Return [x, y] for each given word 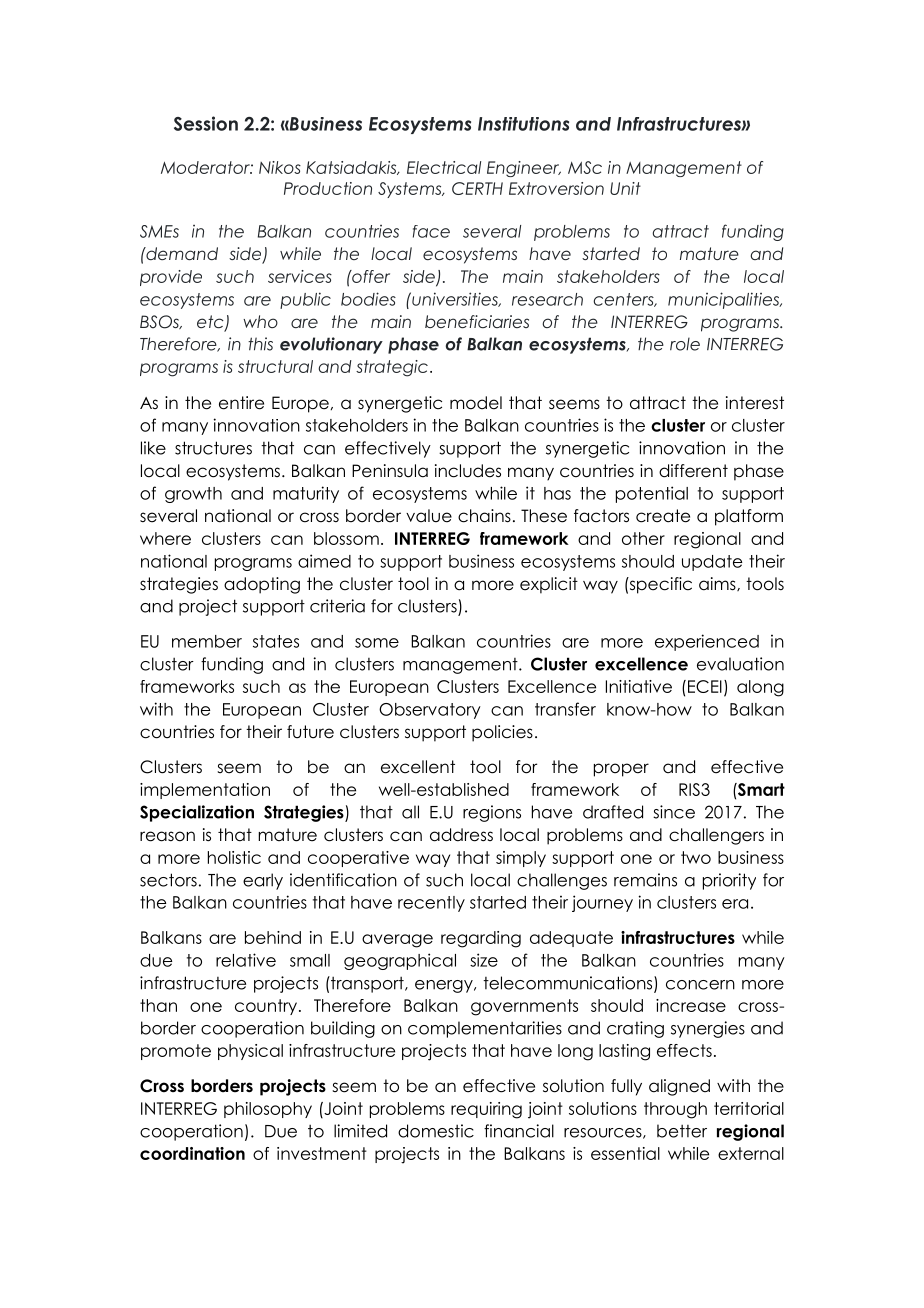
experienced [707, 642]
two [696, 857]
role [685, 344]
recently [431, 904]
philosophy [268, 1110]
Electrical [444, 167]
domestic [436, 1131]
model [476, 403]
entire [241, 403]
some [377, 643]
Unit [625, 188]
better [682, 1131]
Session [206, 123]
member [207, 641]
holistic [234, 857]
